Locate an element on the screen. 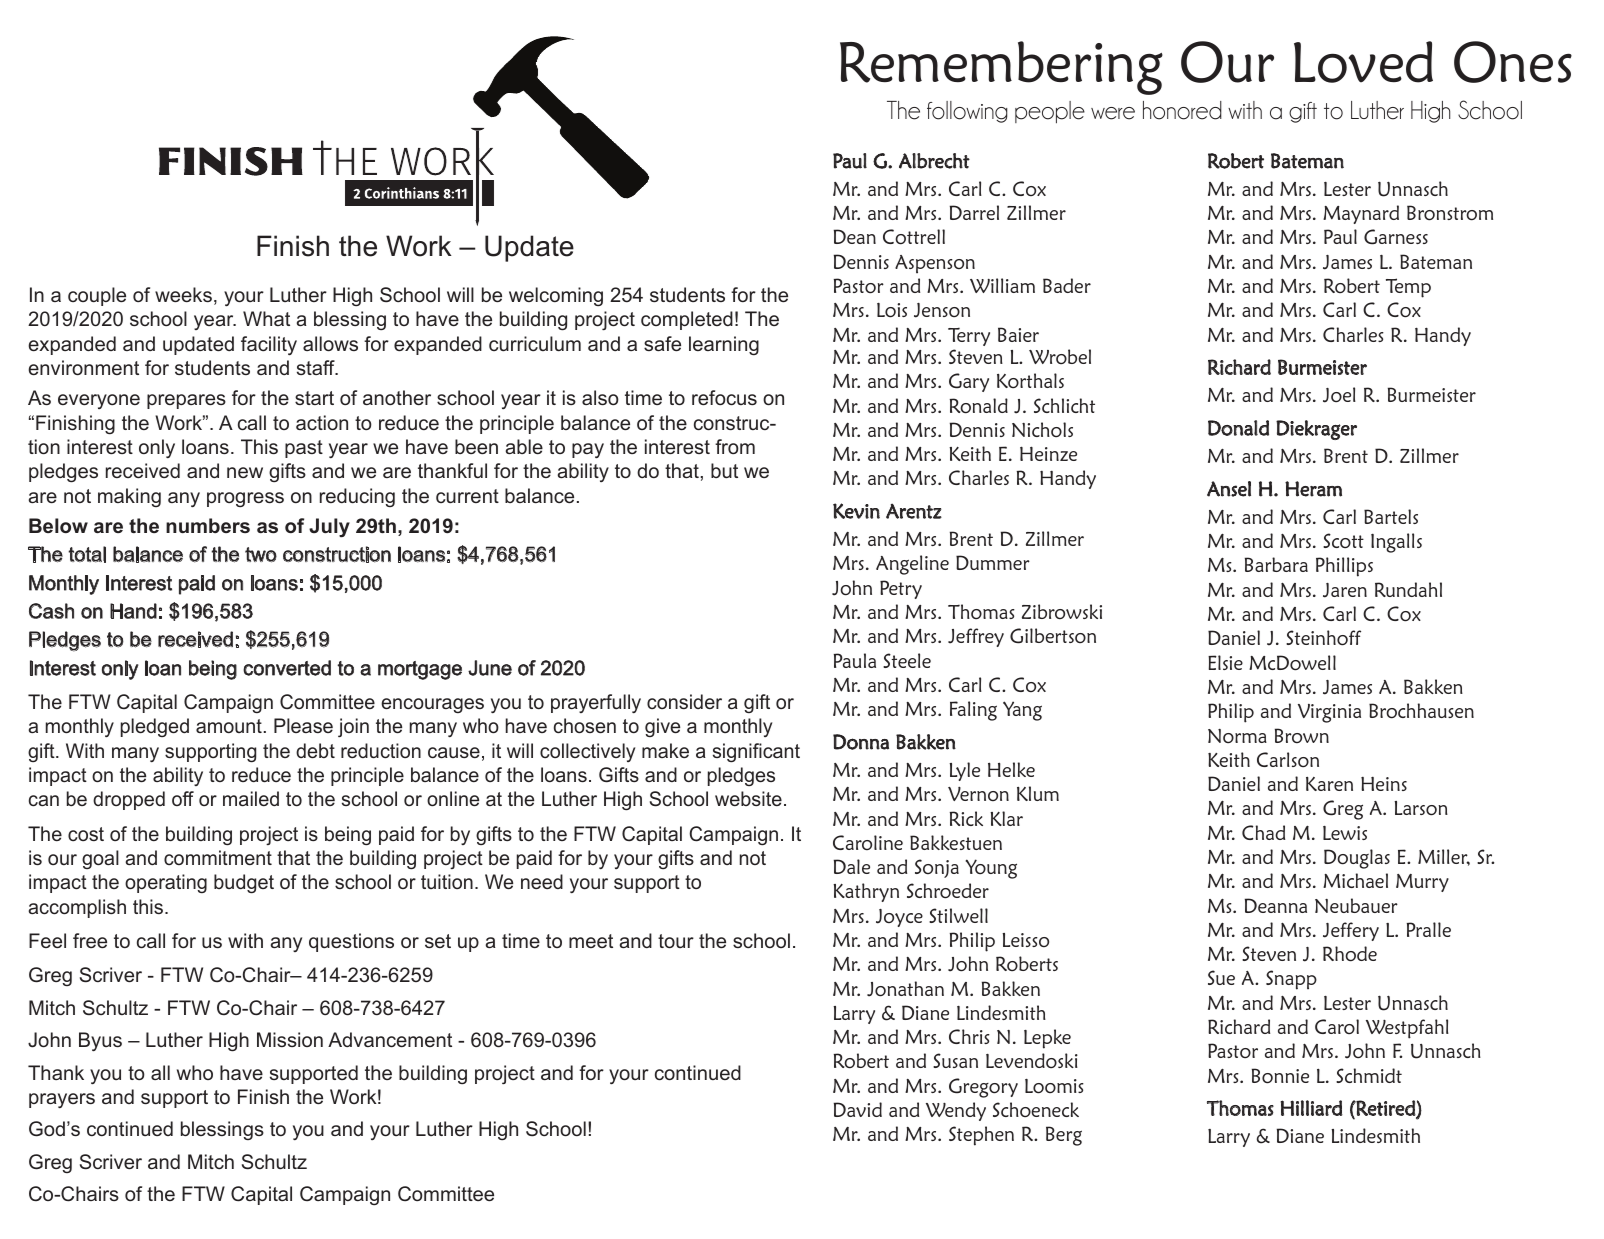  weeks is located at coordinates (183, 294).
